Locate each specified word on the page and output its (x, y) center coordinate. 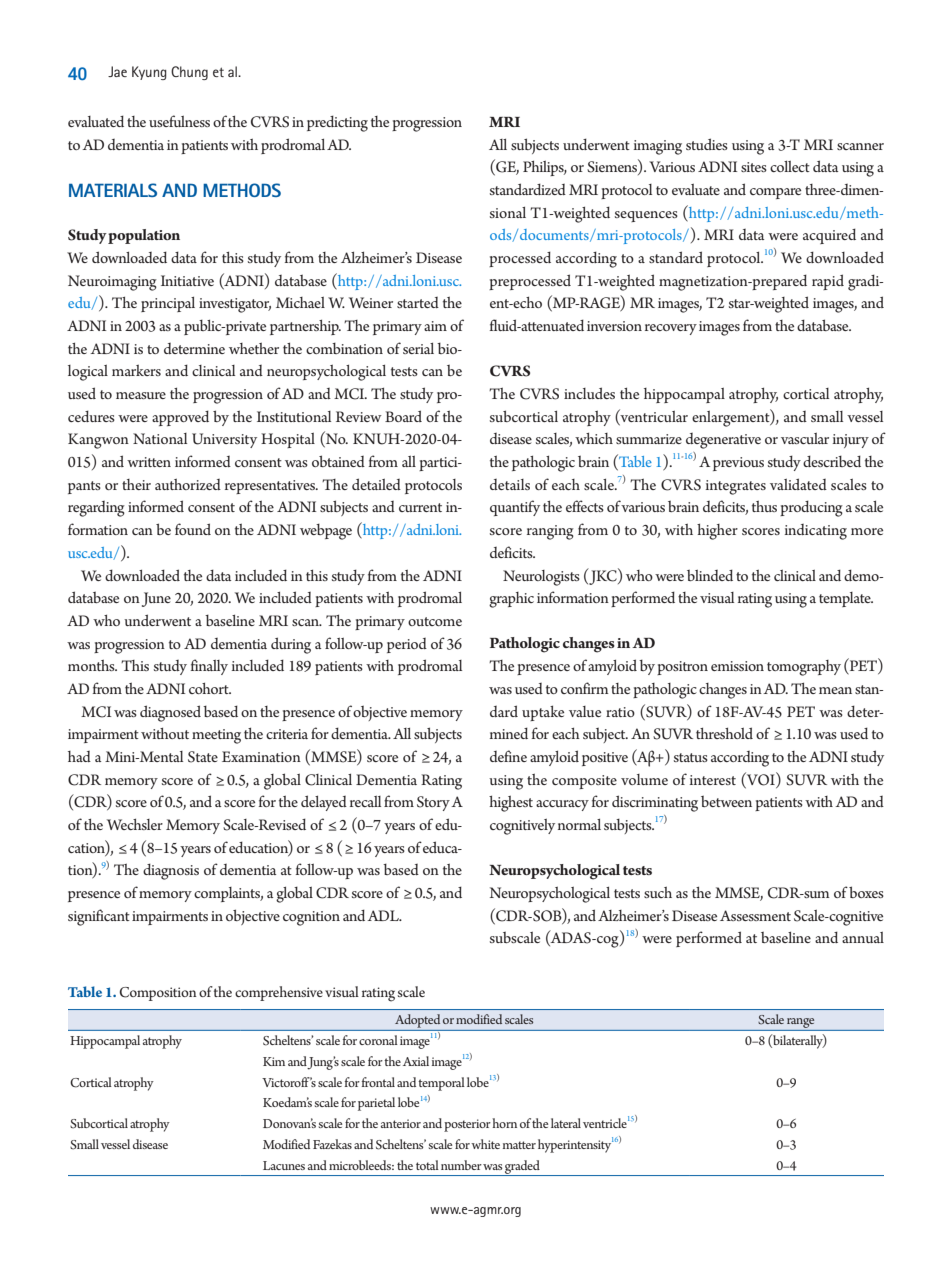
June (156, 599)
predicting (337, 123)
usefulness (179, 121)
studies (707, 144)
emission (737, 666)
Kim (274, 1061)
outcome (435, 621)
